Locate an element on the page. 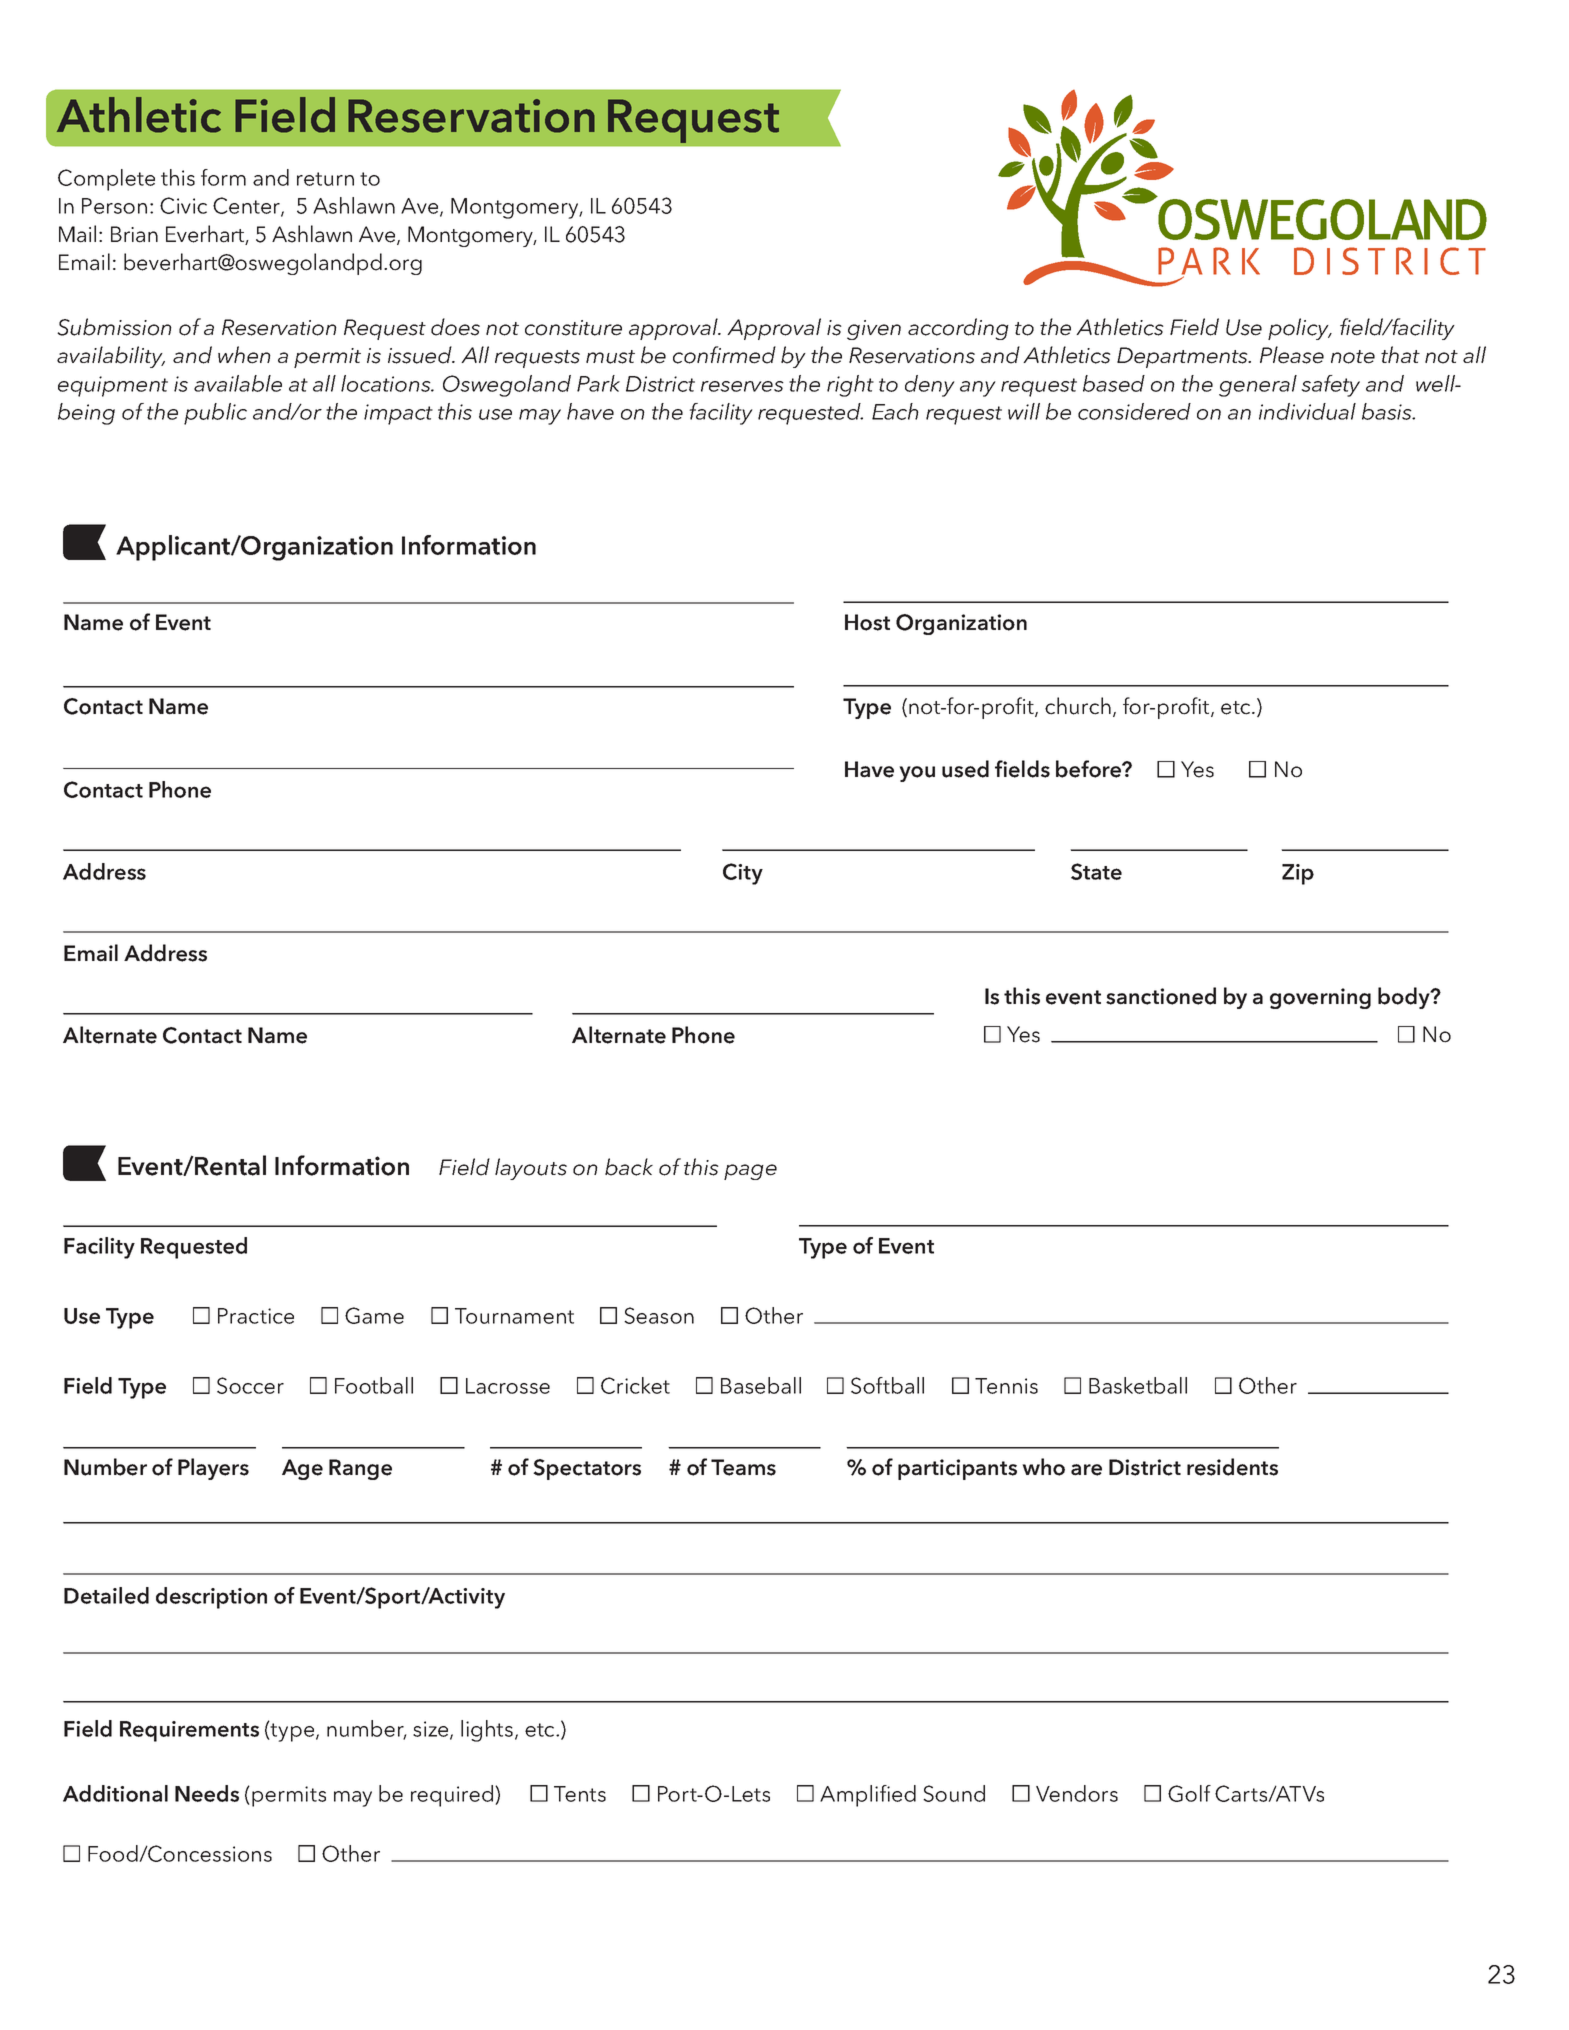  page is located at coordinates (750, 1172).
